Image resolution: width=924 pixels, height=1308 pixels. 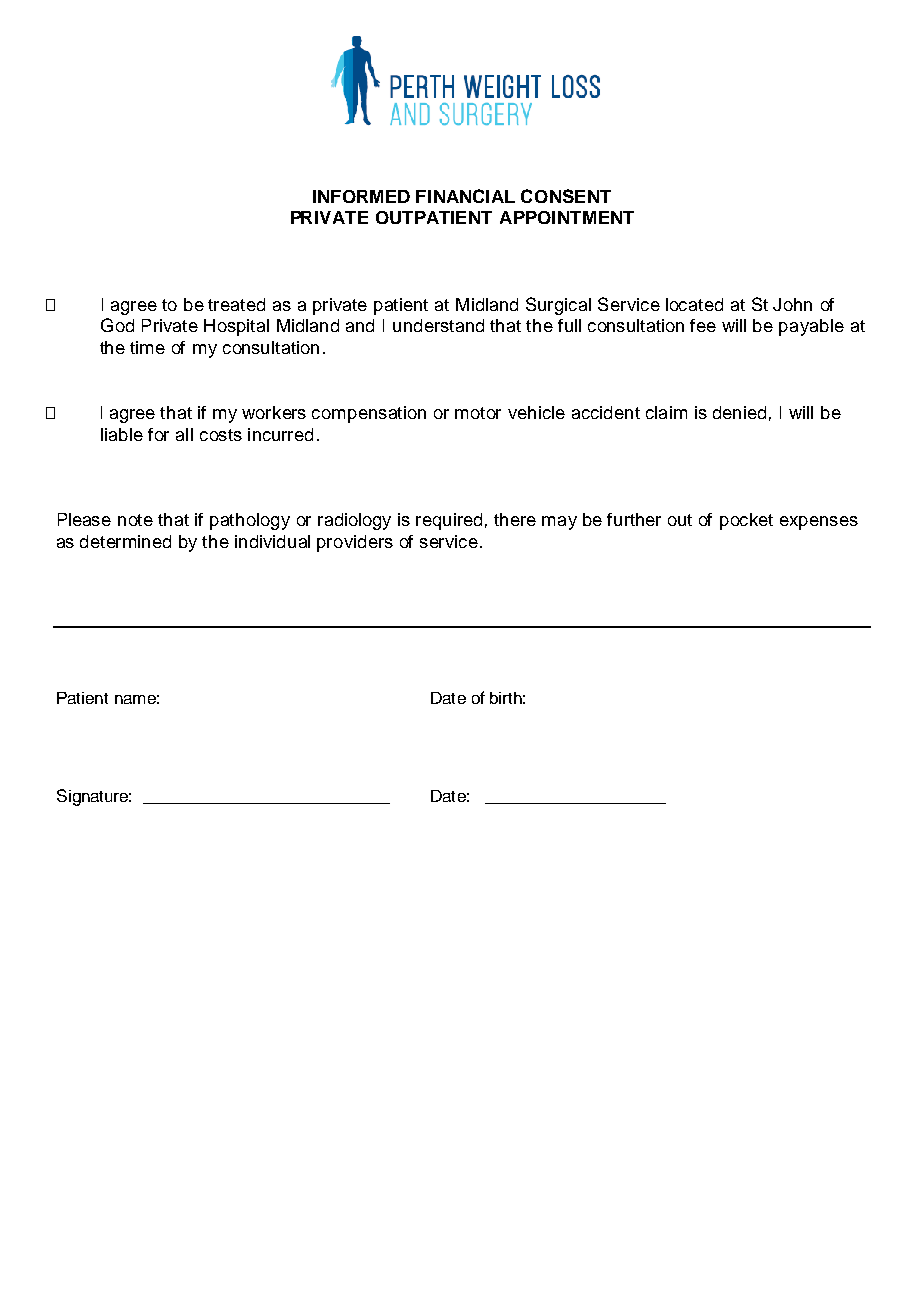 What do you see at coordinates (147, 347) in the image?
I see `time` at bounding box center [147, 347].
